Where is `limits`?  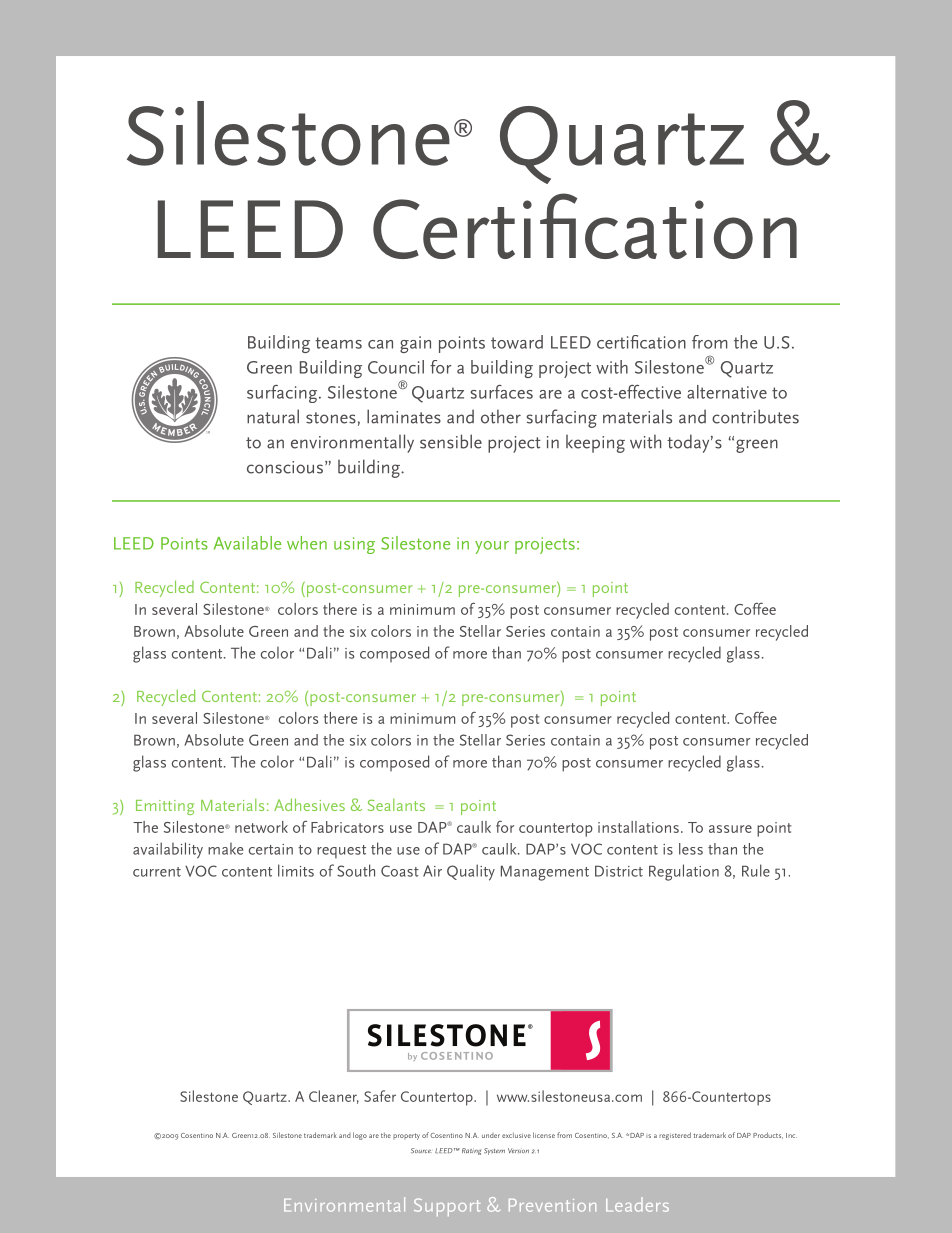
limits is located at coordinates (296, 870).
